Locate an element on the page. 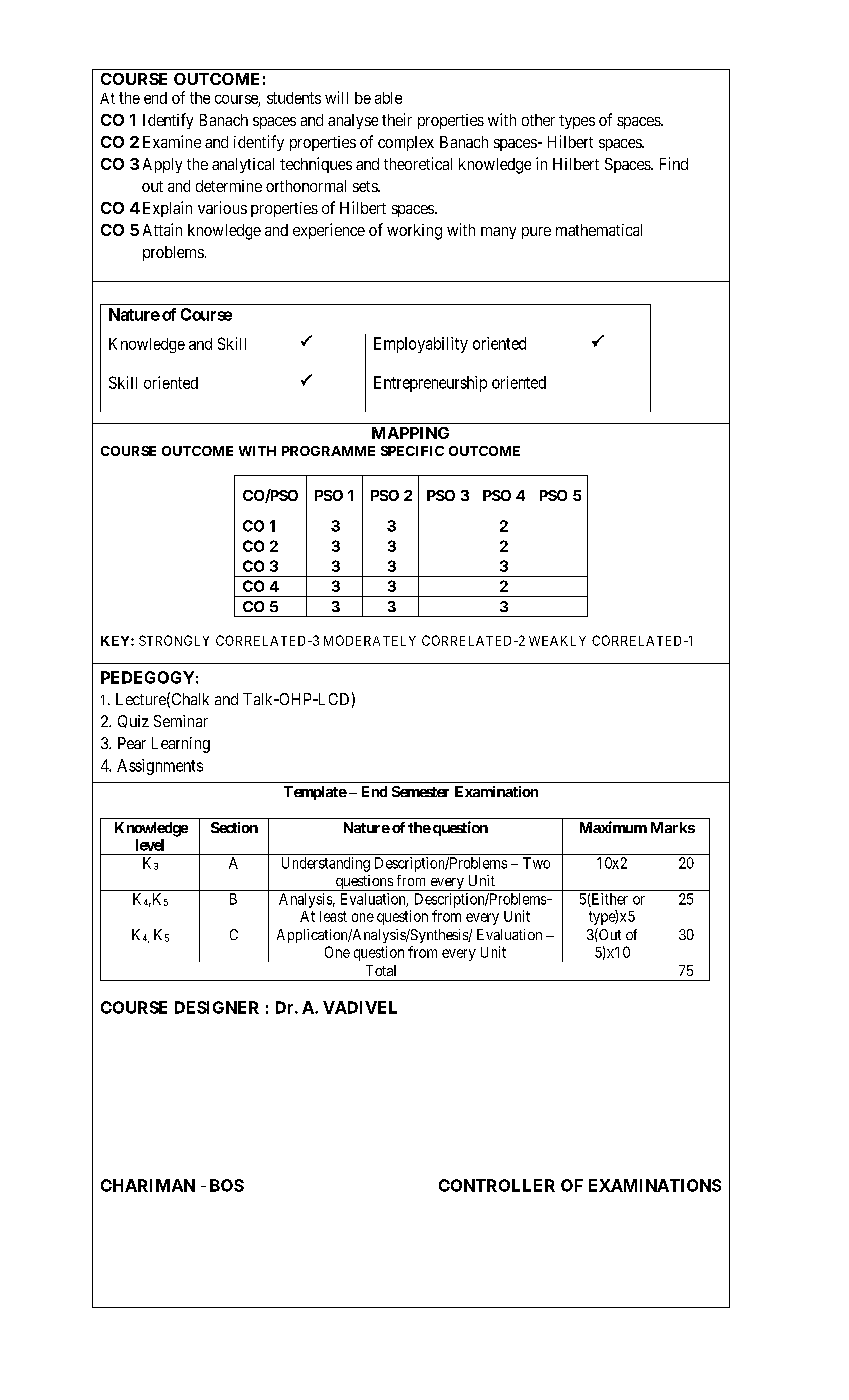  level is located at coordinates (150, 845).
